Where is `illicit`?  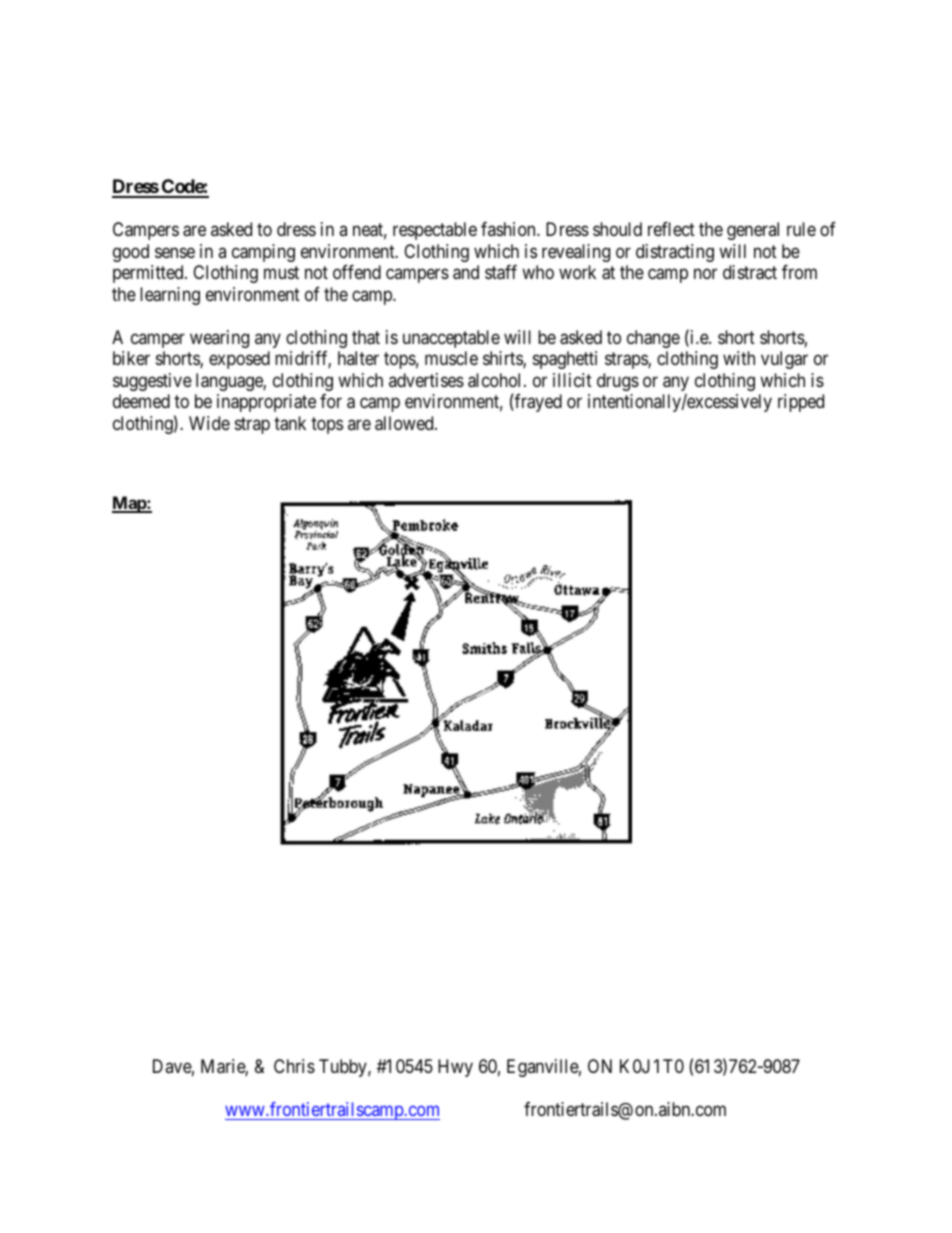
illicit is located at coordinates (572, 380).
